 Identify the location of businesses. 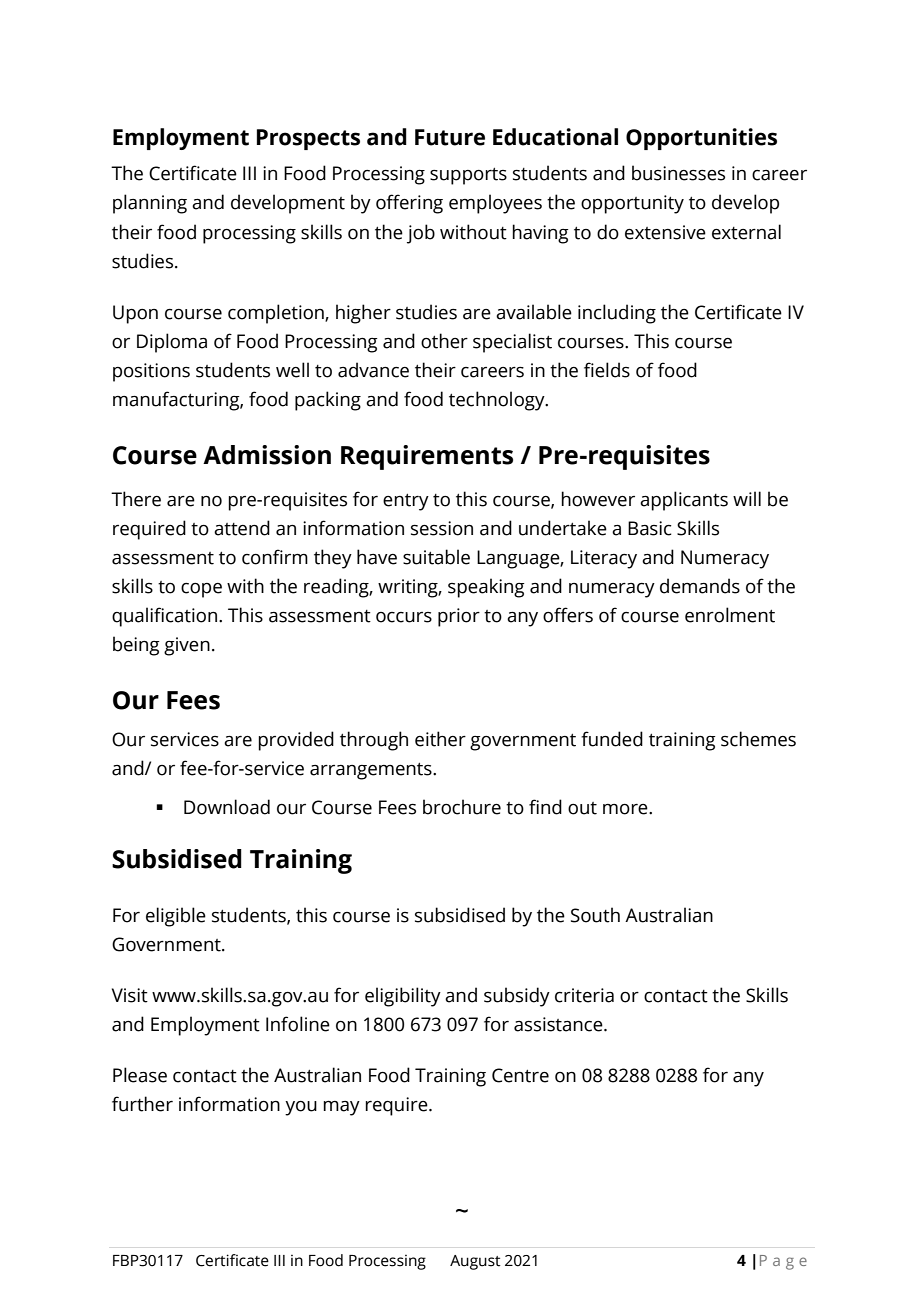
(678, 173).
